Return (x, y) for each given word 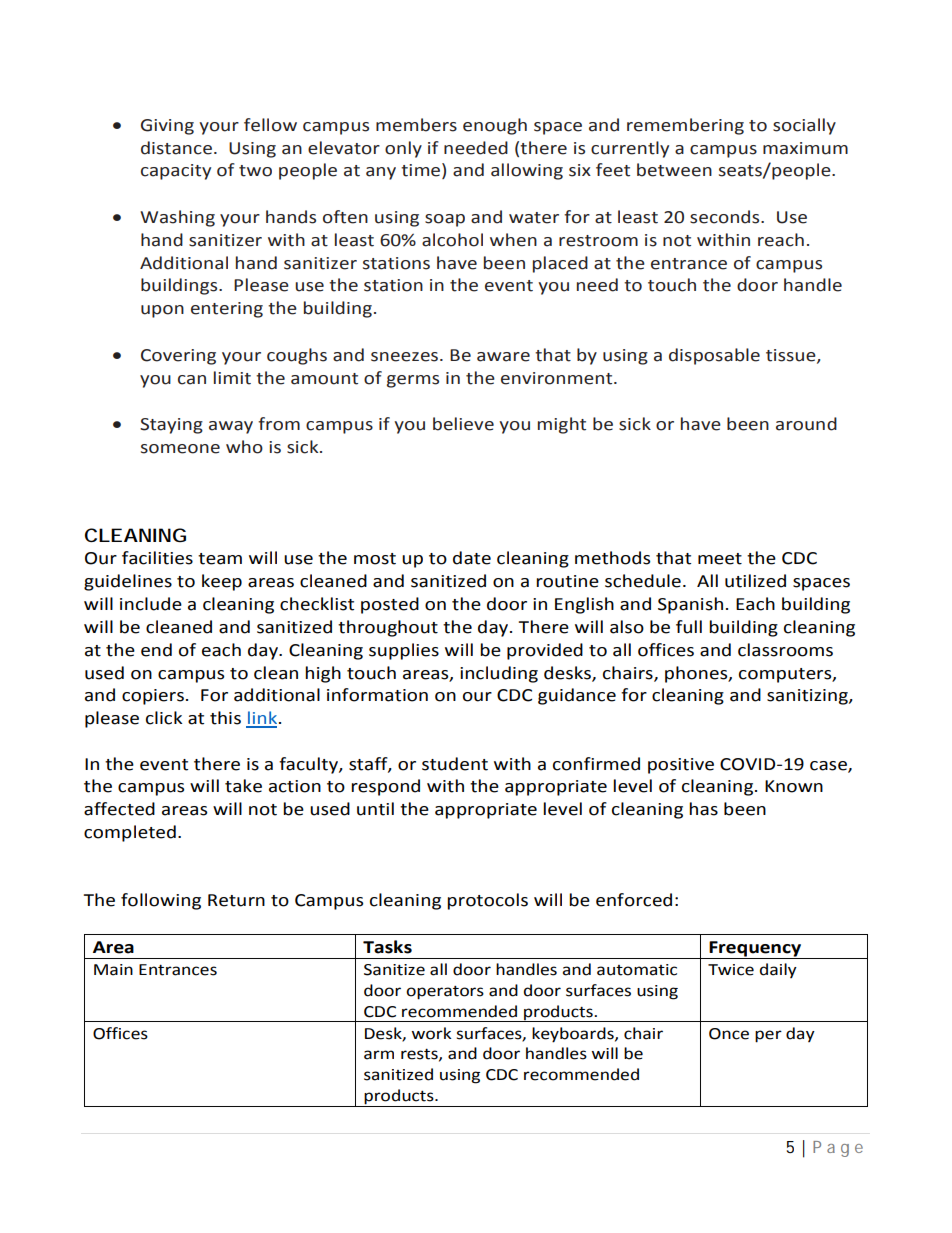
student (455, 764)
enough (495, 126)
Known (794, 786)
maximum (805, 148)
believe (463, 424)
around (806, 424)
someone (180, 449)
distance (176, 148)
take (243, 786)
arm (379, 1055)
